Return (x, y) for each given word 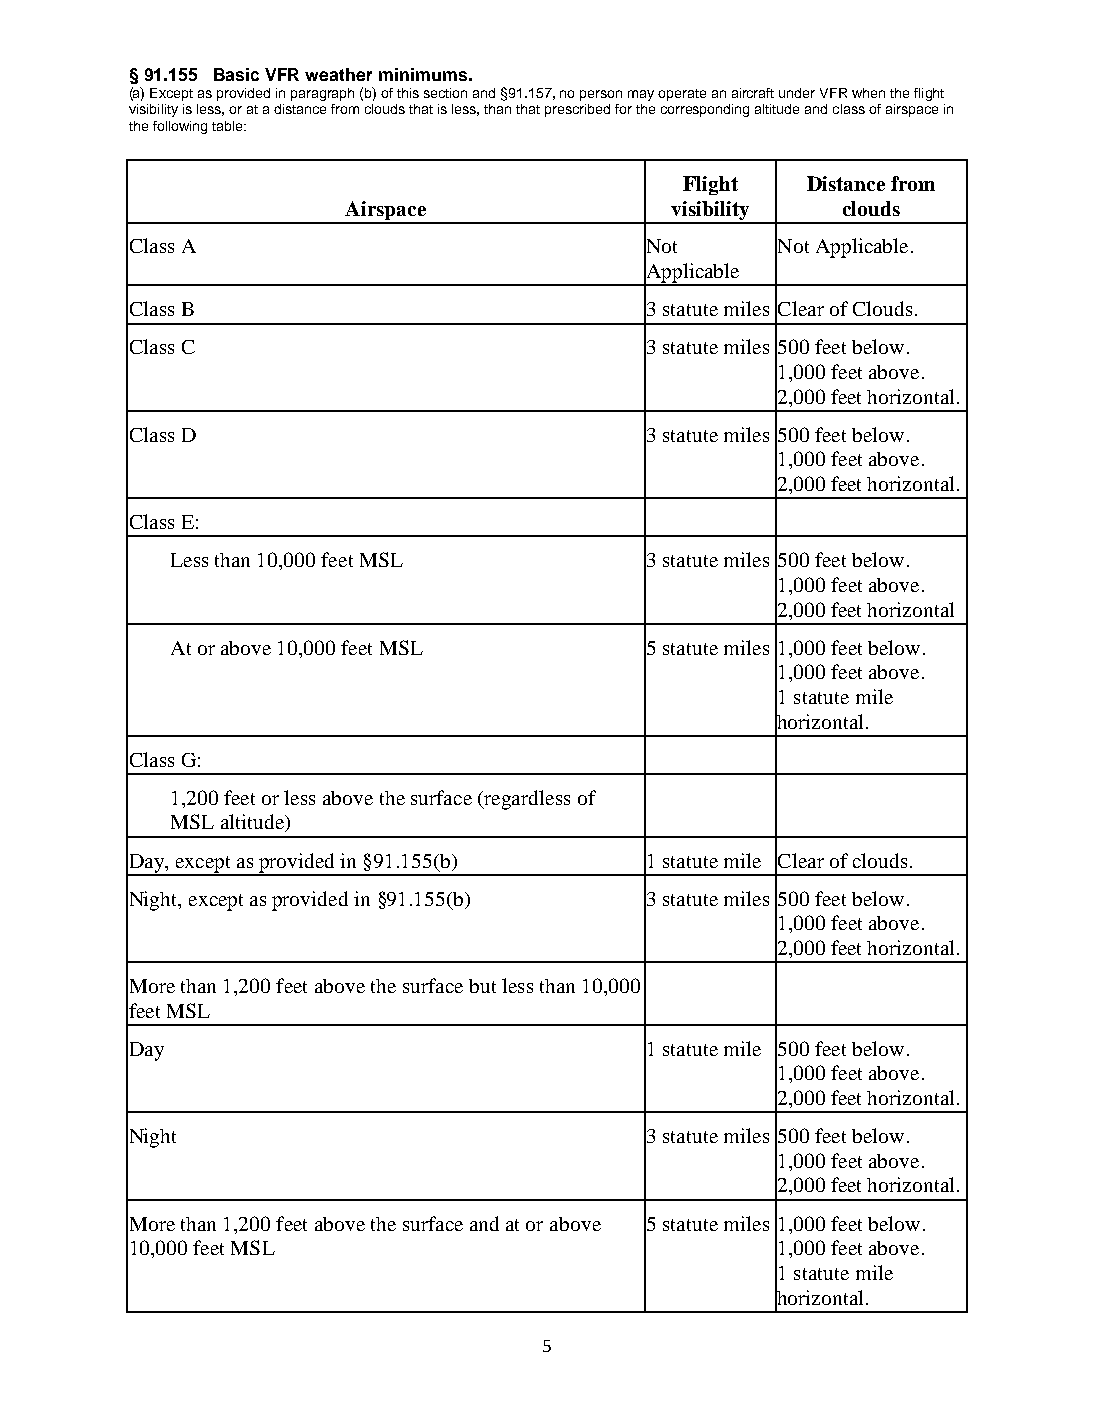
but (482, 986)
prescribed (577, 110)
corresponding (705, 110)
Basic (236, 74)
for (623, 109)
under (797, 93)
